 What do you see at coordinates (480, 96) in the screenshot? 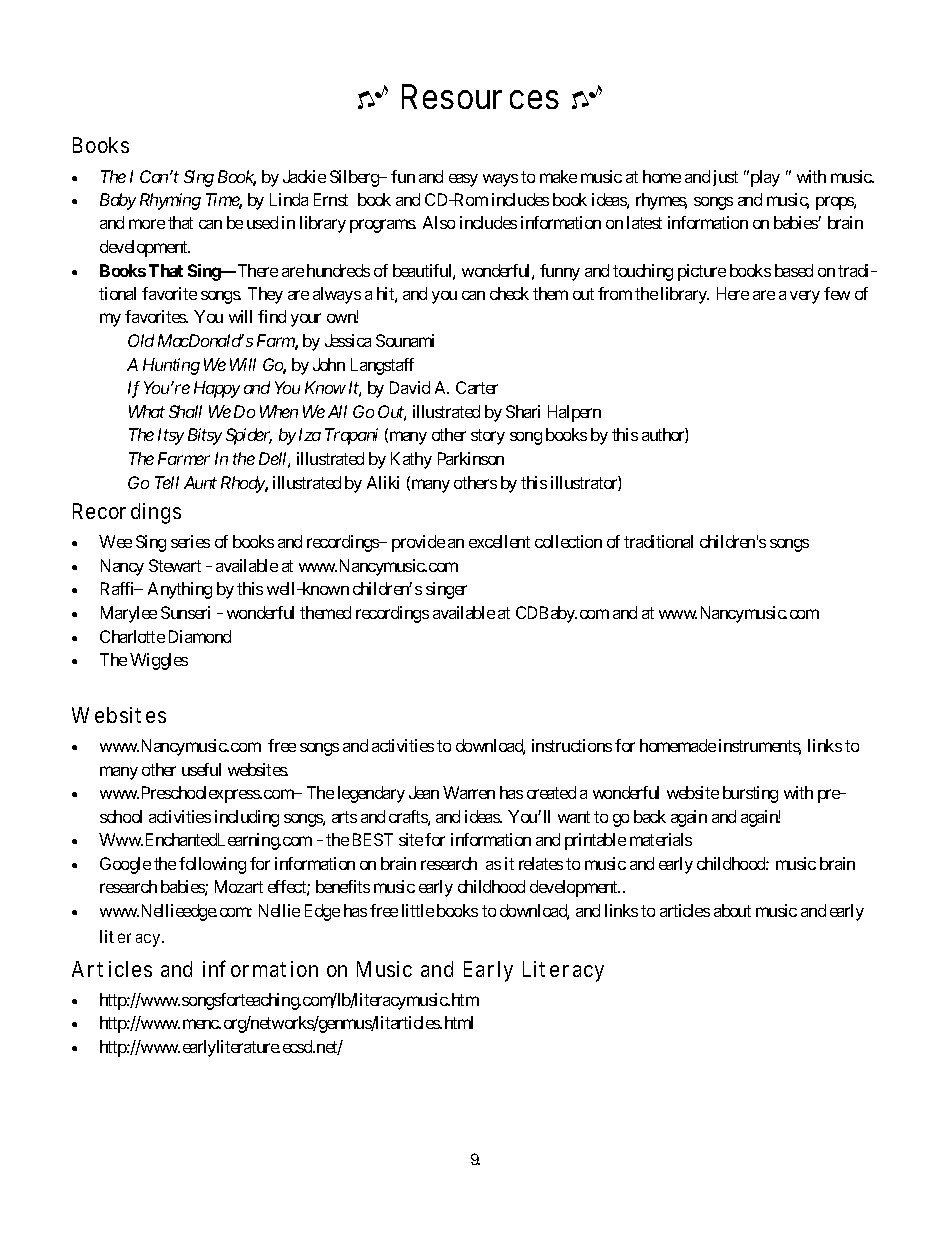
I see `Resources` at bounding box center [480, 96].
